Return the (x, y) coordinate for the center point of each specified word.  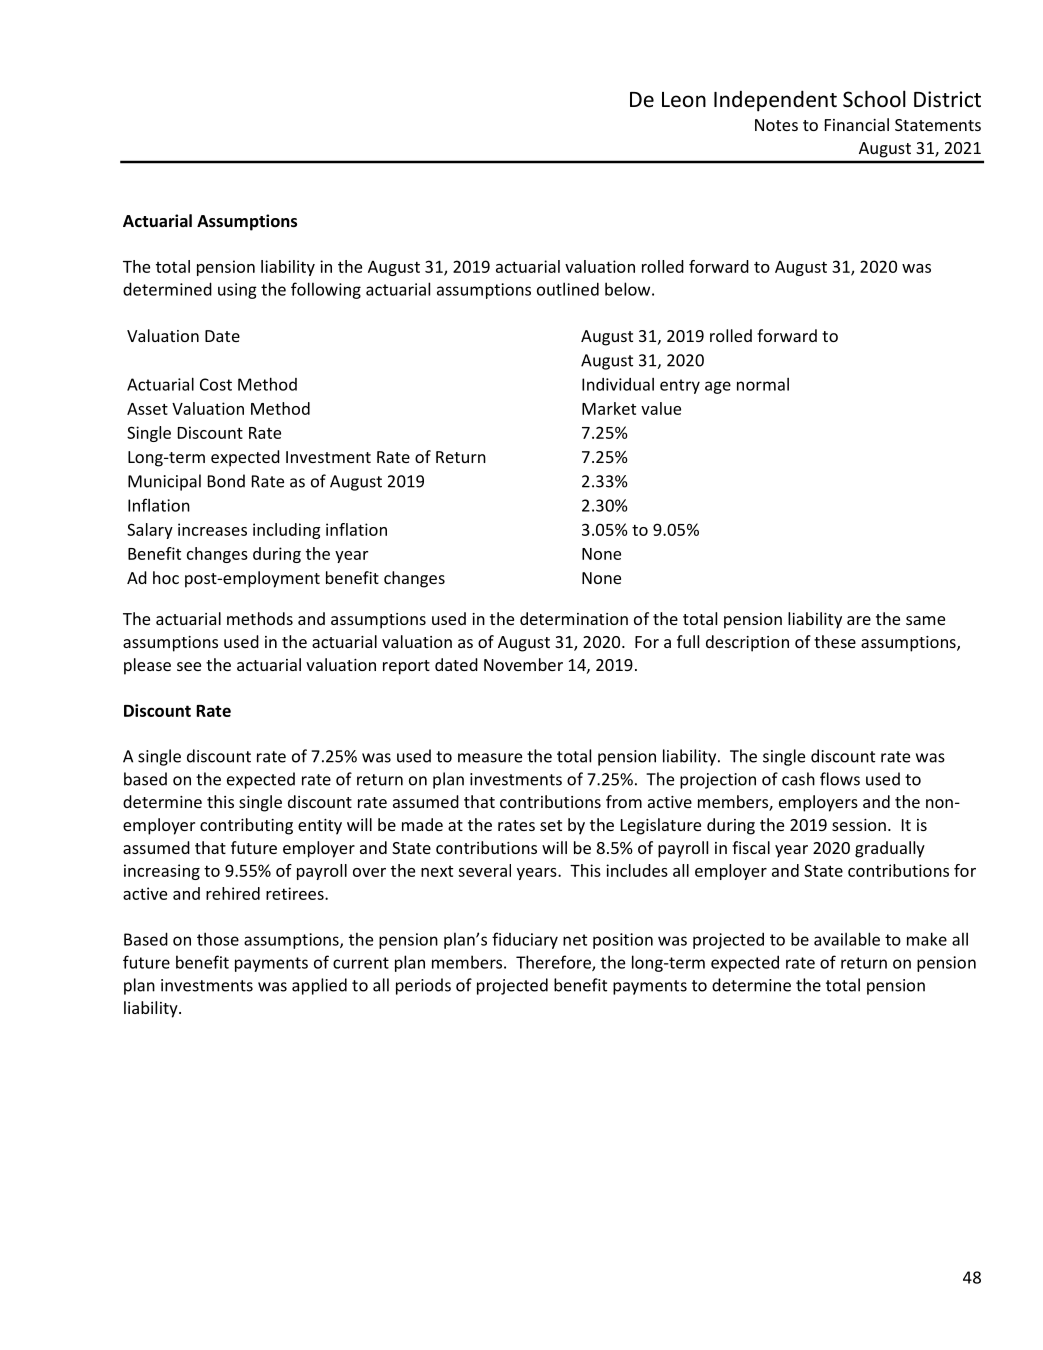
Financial (857, 124)
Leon (684, 100)
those (218, 939)
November (523, 664)
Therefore (554, 963)
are (859, 620)
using (237, 291)
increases (212, 529)
